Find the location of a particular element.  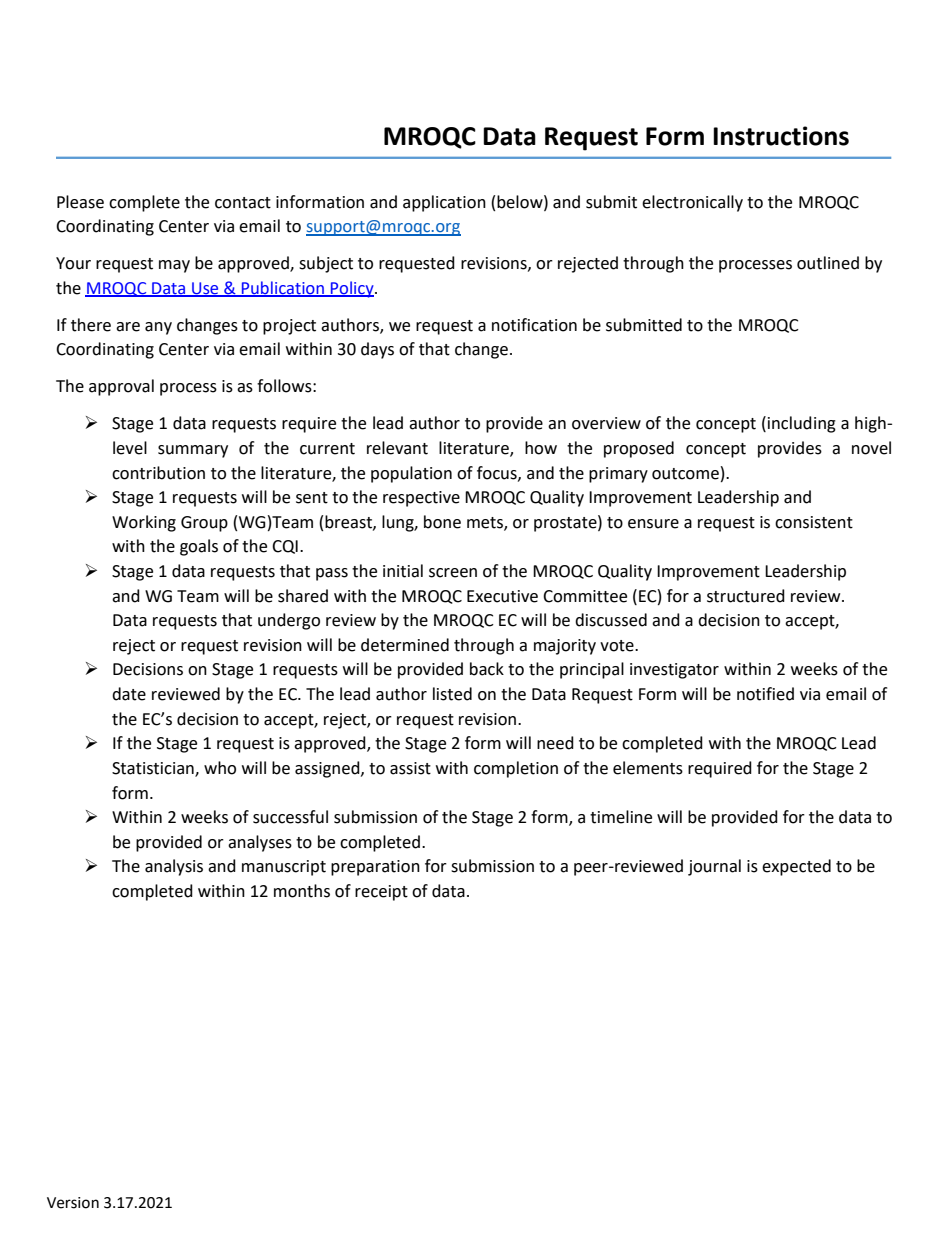

expected is located at coordinates (796, 867).
